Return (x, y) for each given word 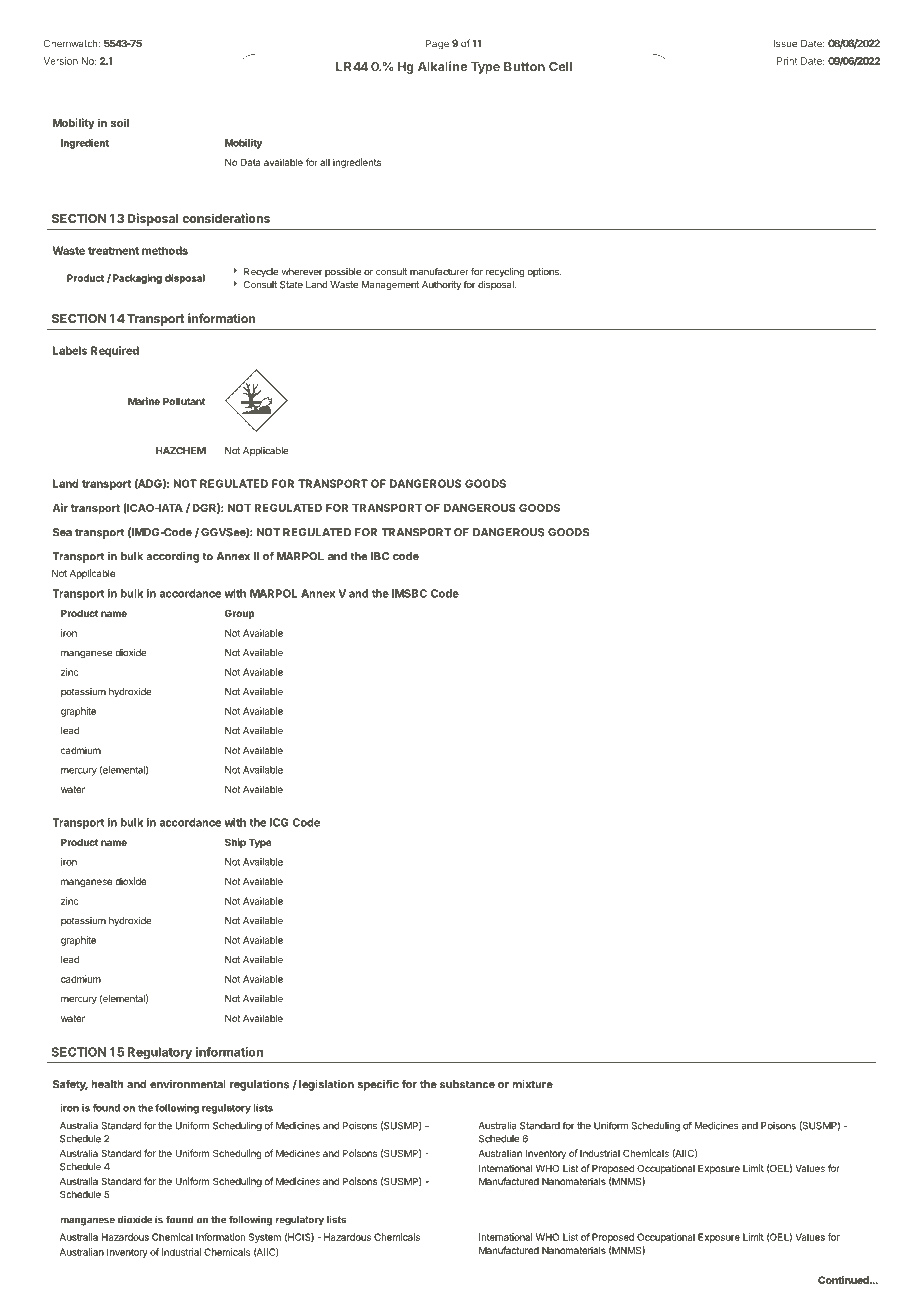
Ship (235, 843)
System (265, 1238)
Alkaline (442, 66)
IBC (380, 556)
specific (378, 1085)
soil (120, 122)
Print (787, 61)
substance (467, 1084)
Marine (144, 401)
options (544, 272)
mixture (532, 1084)
